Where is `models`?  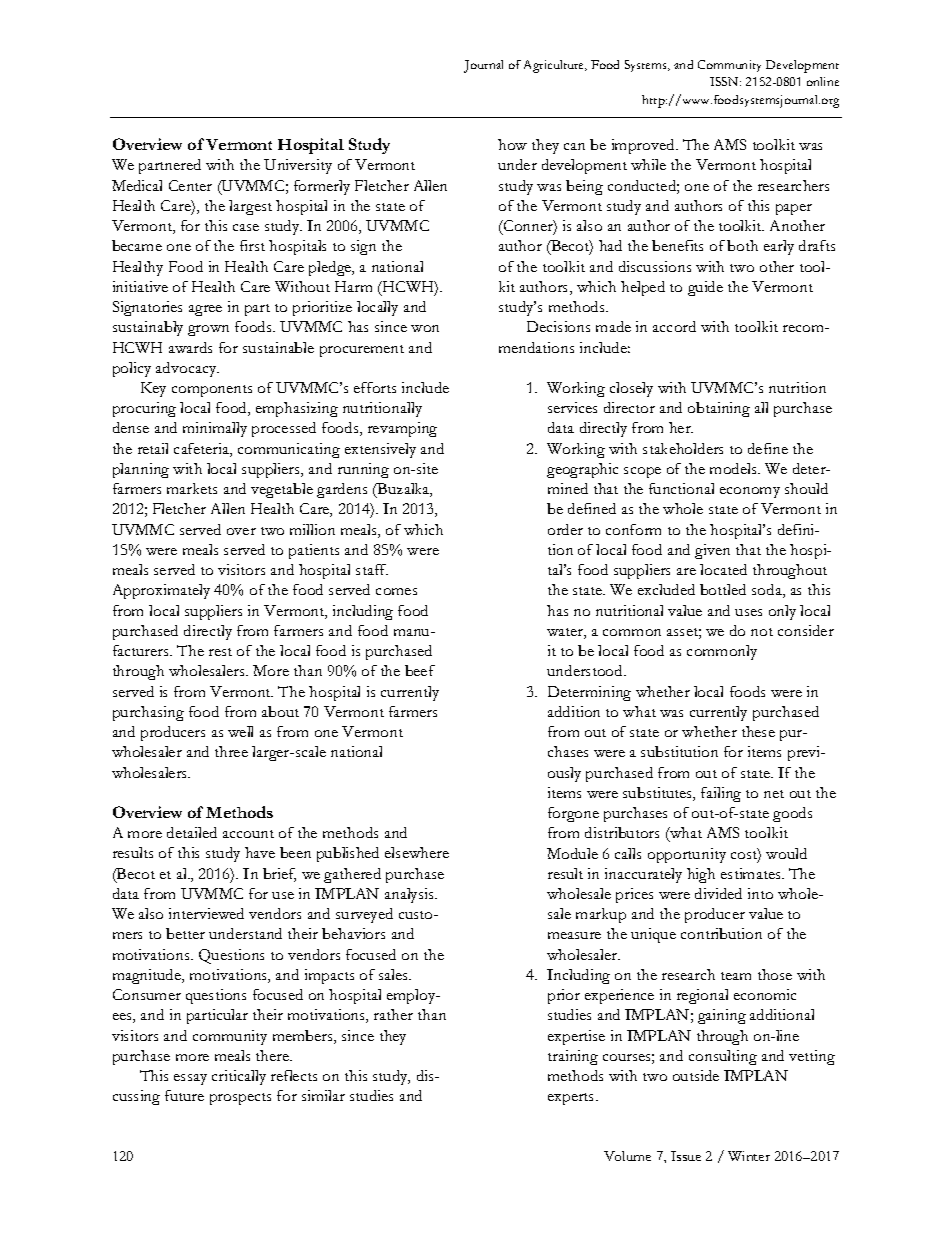 models is located at coordinates (734, 468).
